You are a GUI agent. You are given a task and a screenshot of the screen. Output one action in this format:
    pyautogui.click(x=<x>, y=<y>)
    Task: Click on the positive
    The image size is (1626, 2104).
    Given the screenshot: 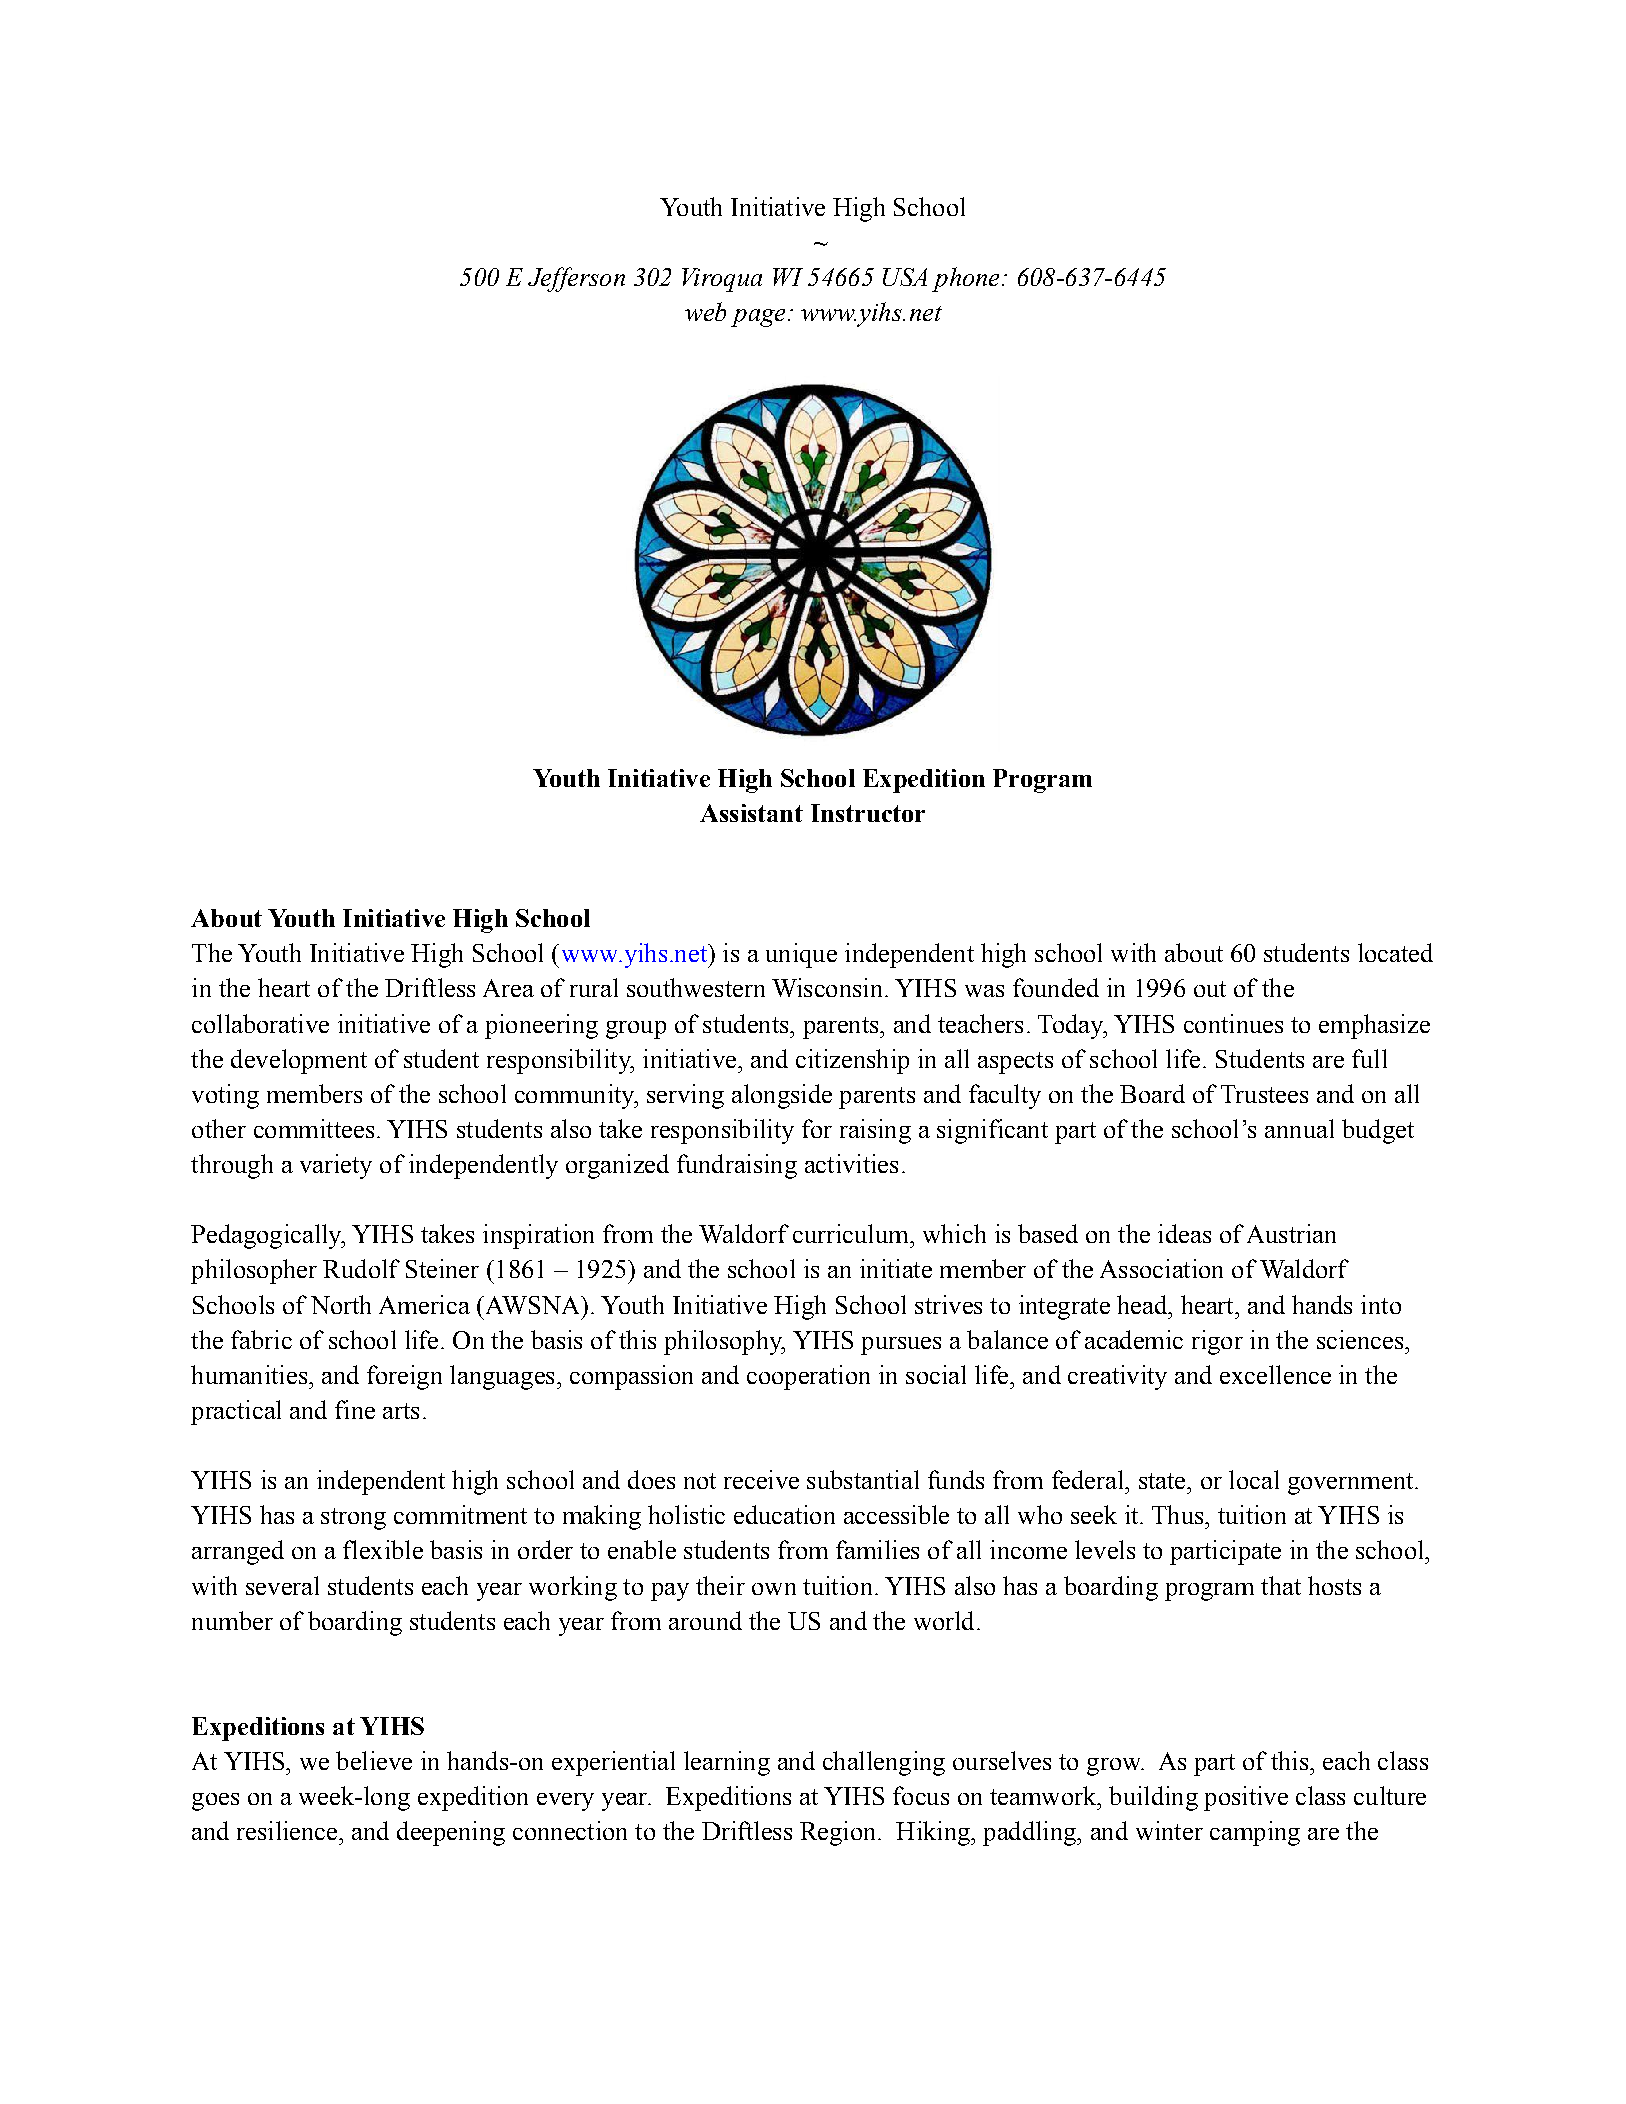 What is the action you would take?
    pyautogui.click(x=1246, y=1798)
